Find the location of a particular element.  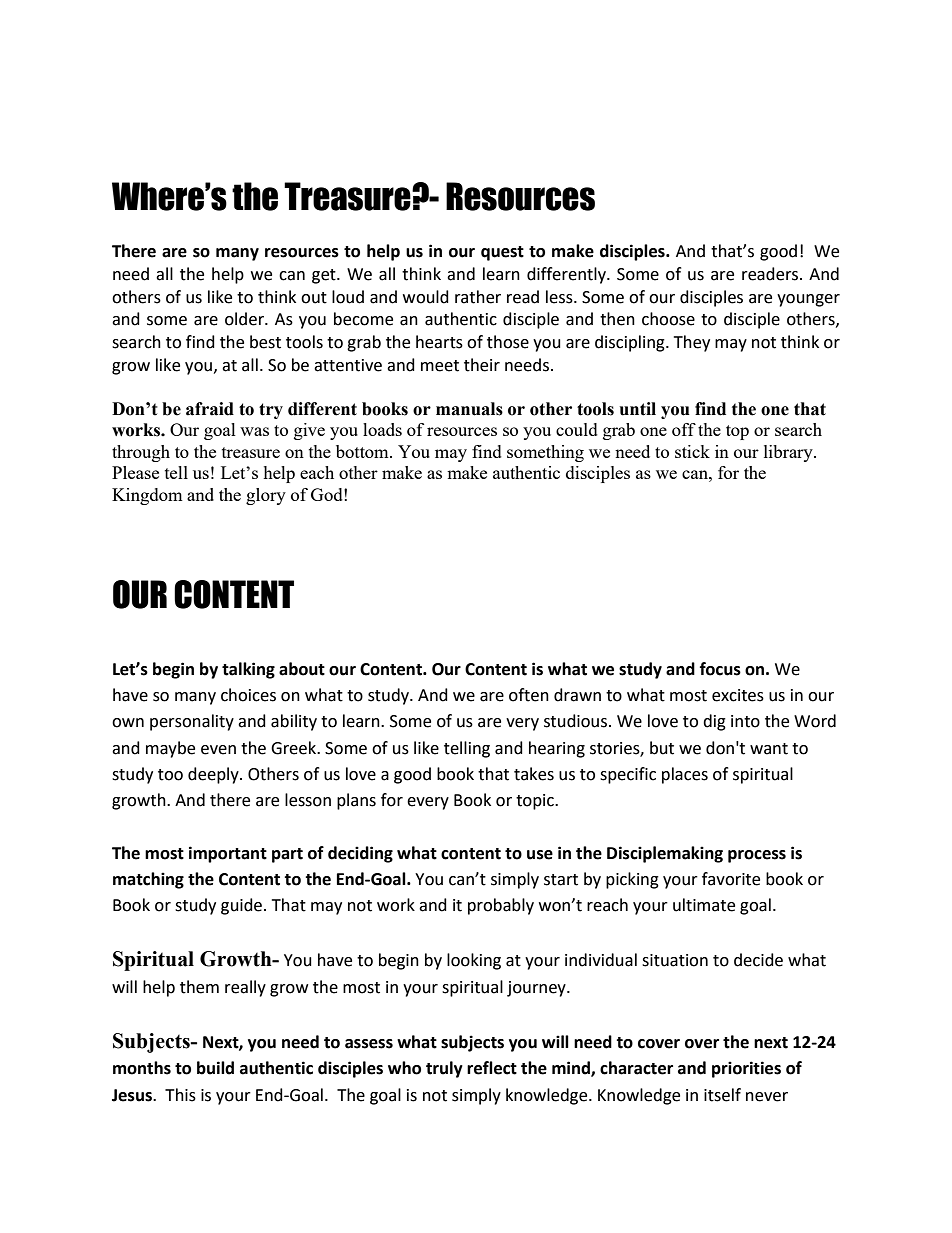

rather is located at coordinates (478, 297).
